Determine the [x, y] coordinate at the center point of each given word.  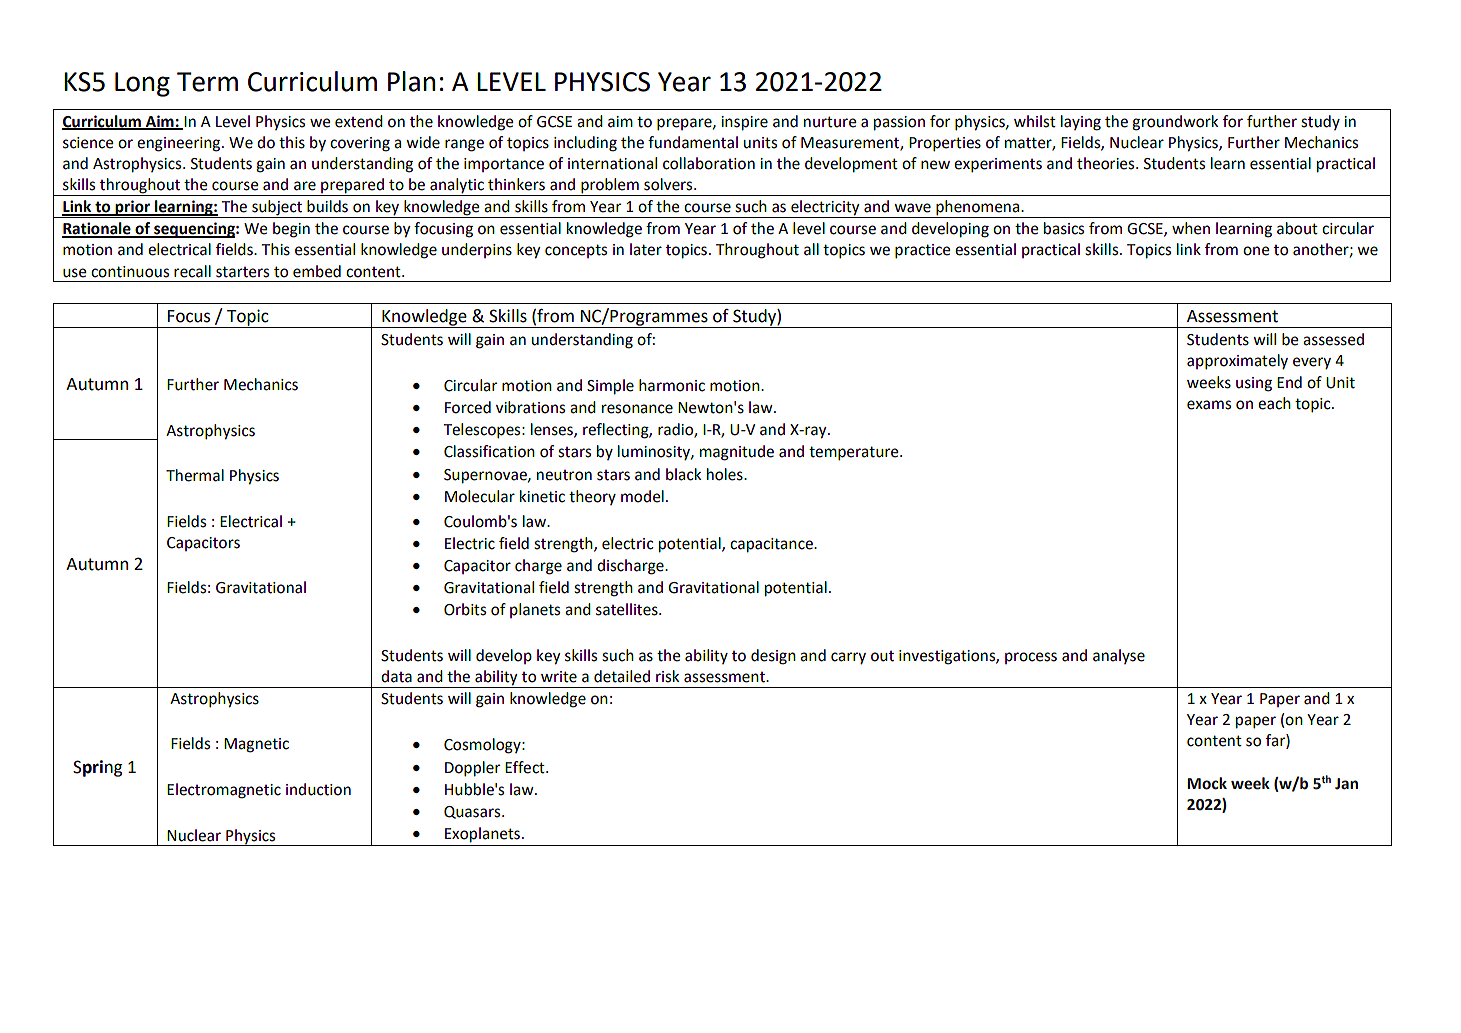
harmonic [672, 385]
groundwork [1175, 123]
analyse [1119, 656]
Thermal [195, 475]
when [1191, 228]
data [396, 676]
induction [318, 789]
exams [1209, 405]
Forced [468, 407]
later [646, 249]
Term [207, 82]
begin [291, 230]
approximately [1237, 362]
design [773, 657]
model [642, 496]
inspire [744, 123]
